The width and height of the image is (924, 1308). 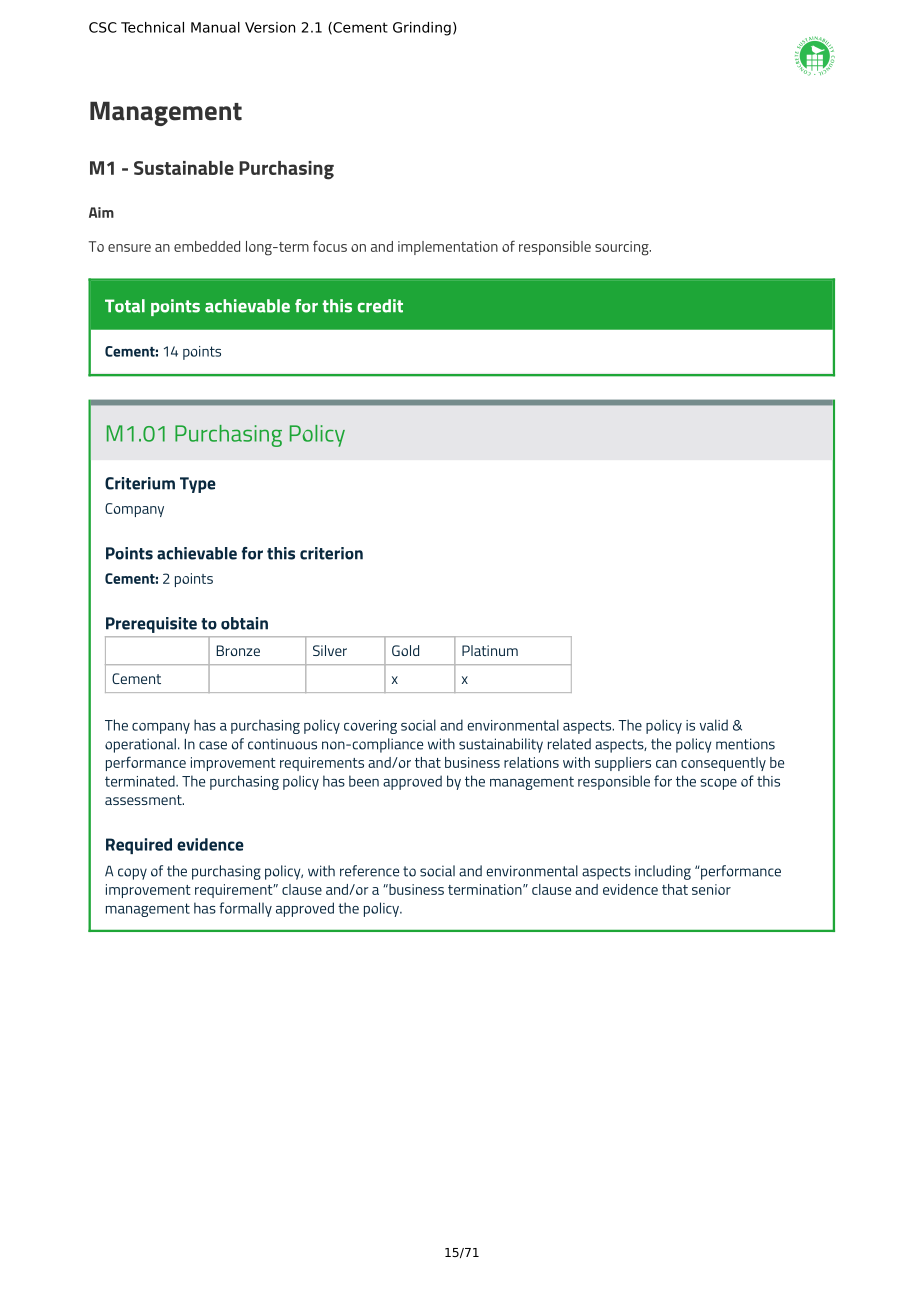 What do you see at coordinates (369, 871) in the image?
I see `reference` at bounding box center [369, 871].
